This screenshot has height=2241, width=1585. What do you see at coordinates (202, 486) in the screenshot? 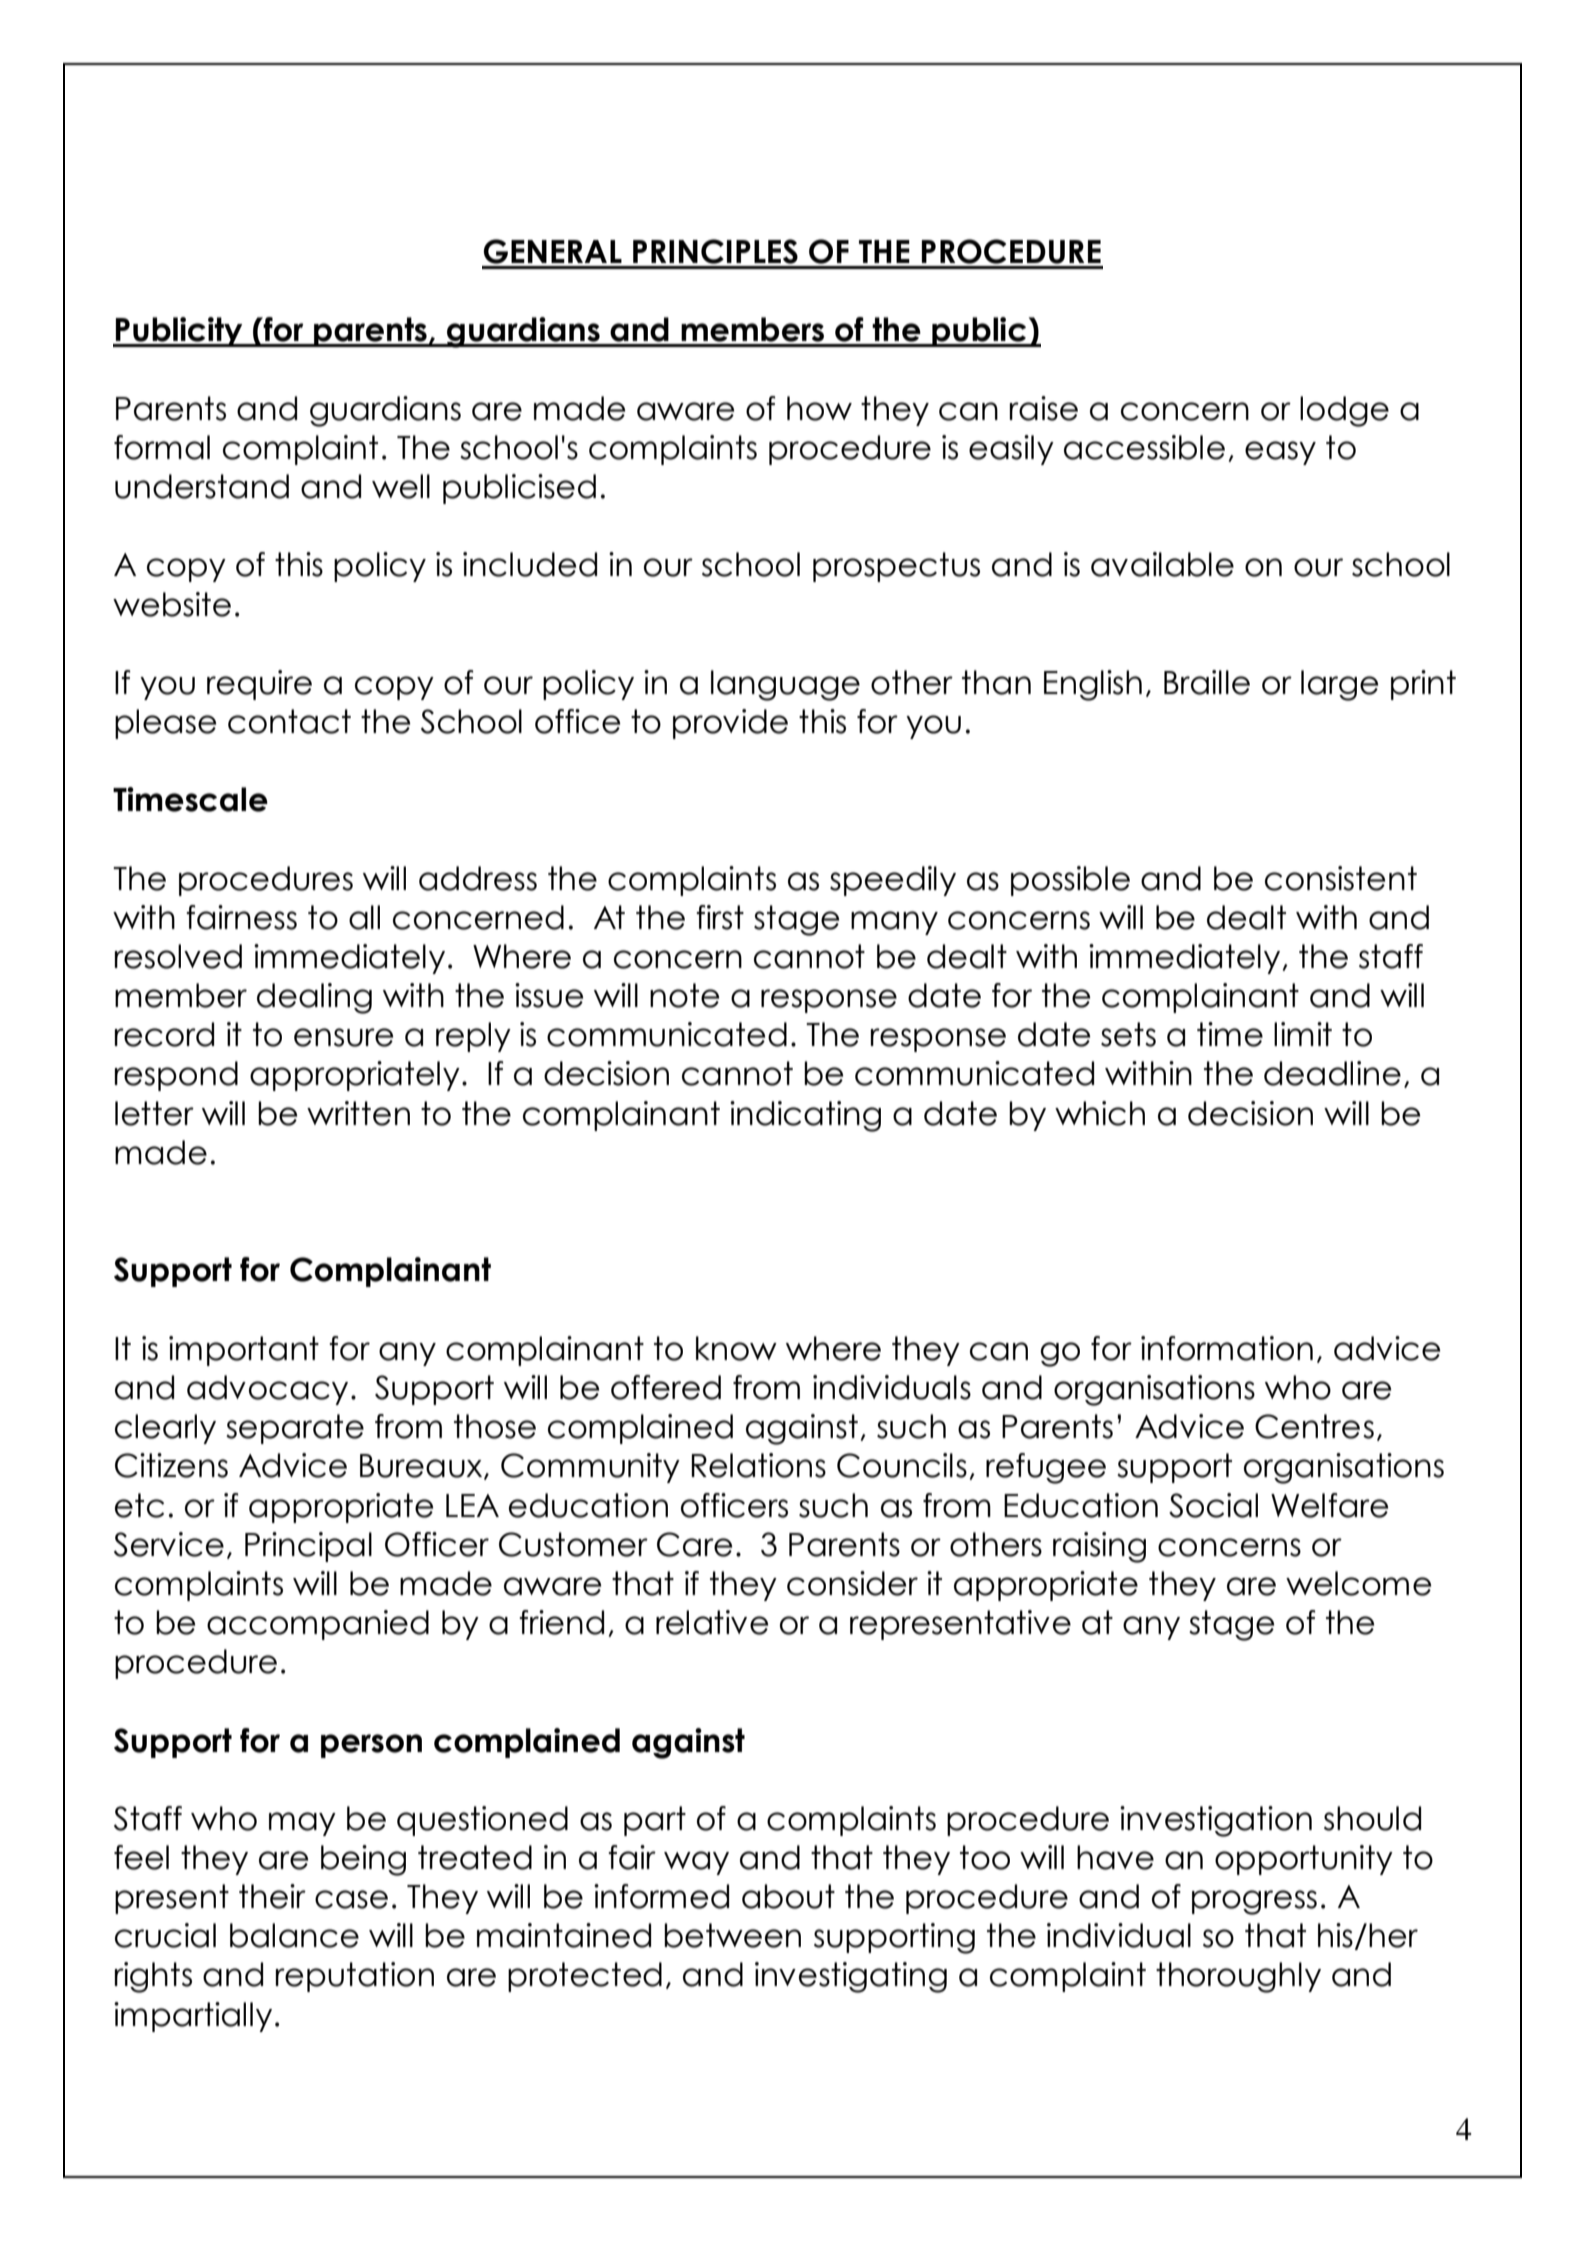
I see `understand` at bounding box center [202, 486].
